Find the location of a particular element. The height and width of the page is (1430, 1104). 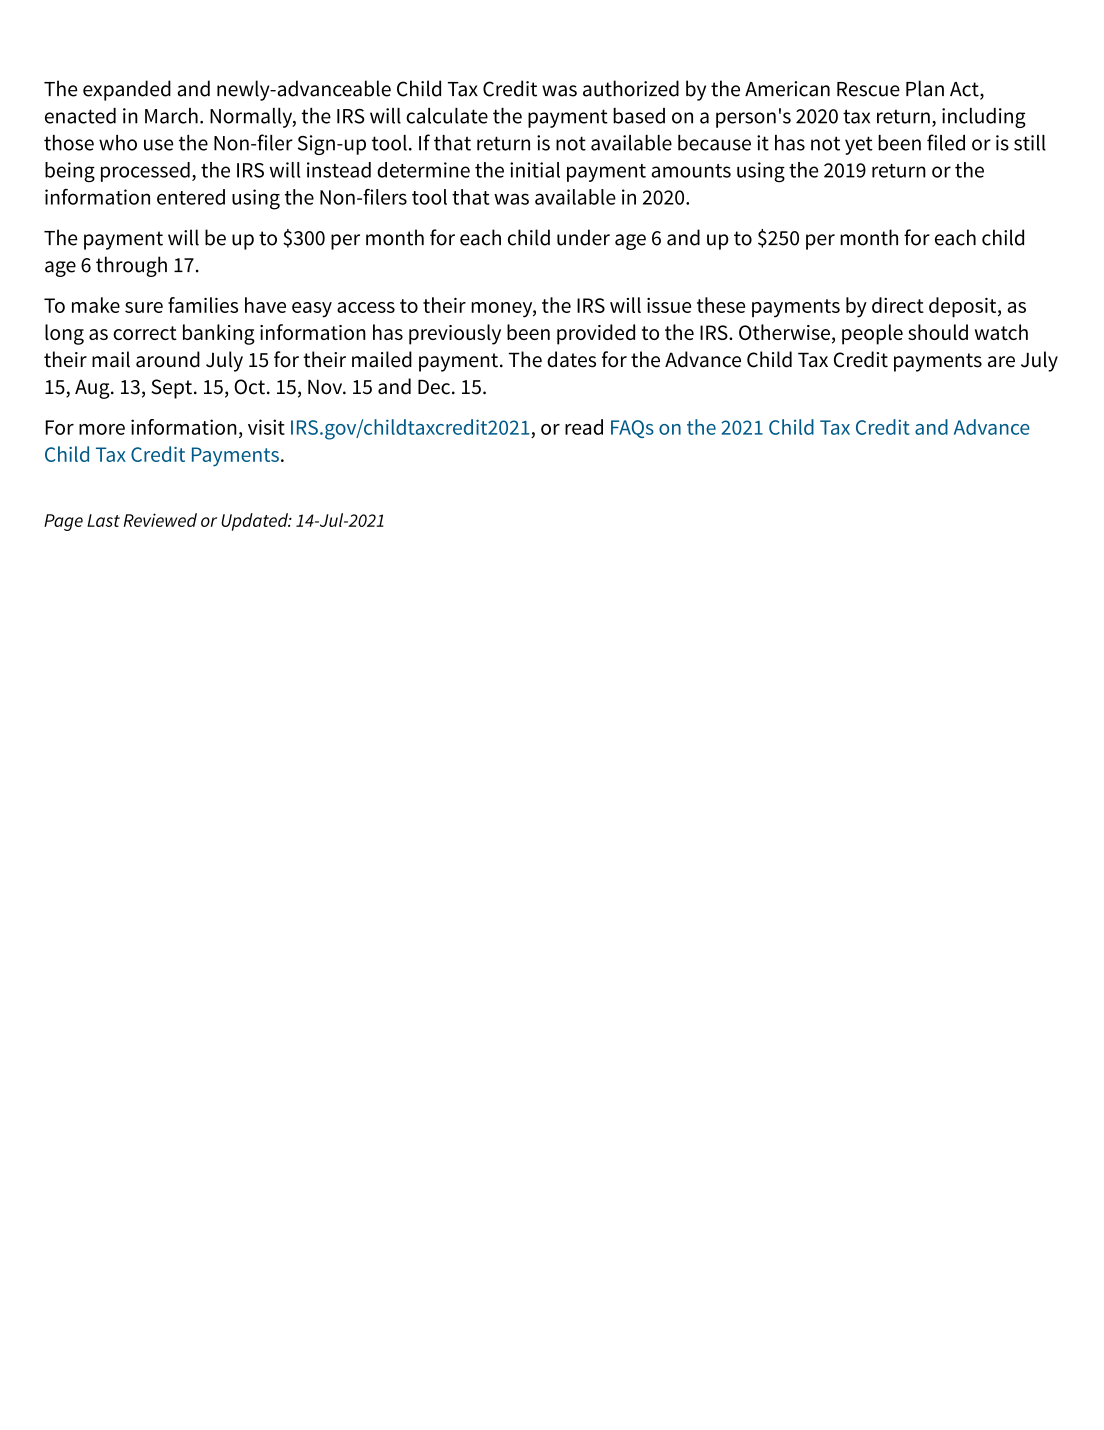

direct is located at coordinates (898, 305).
